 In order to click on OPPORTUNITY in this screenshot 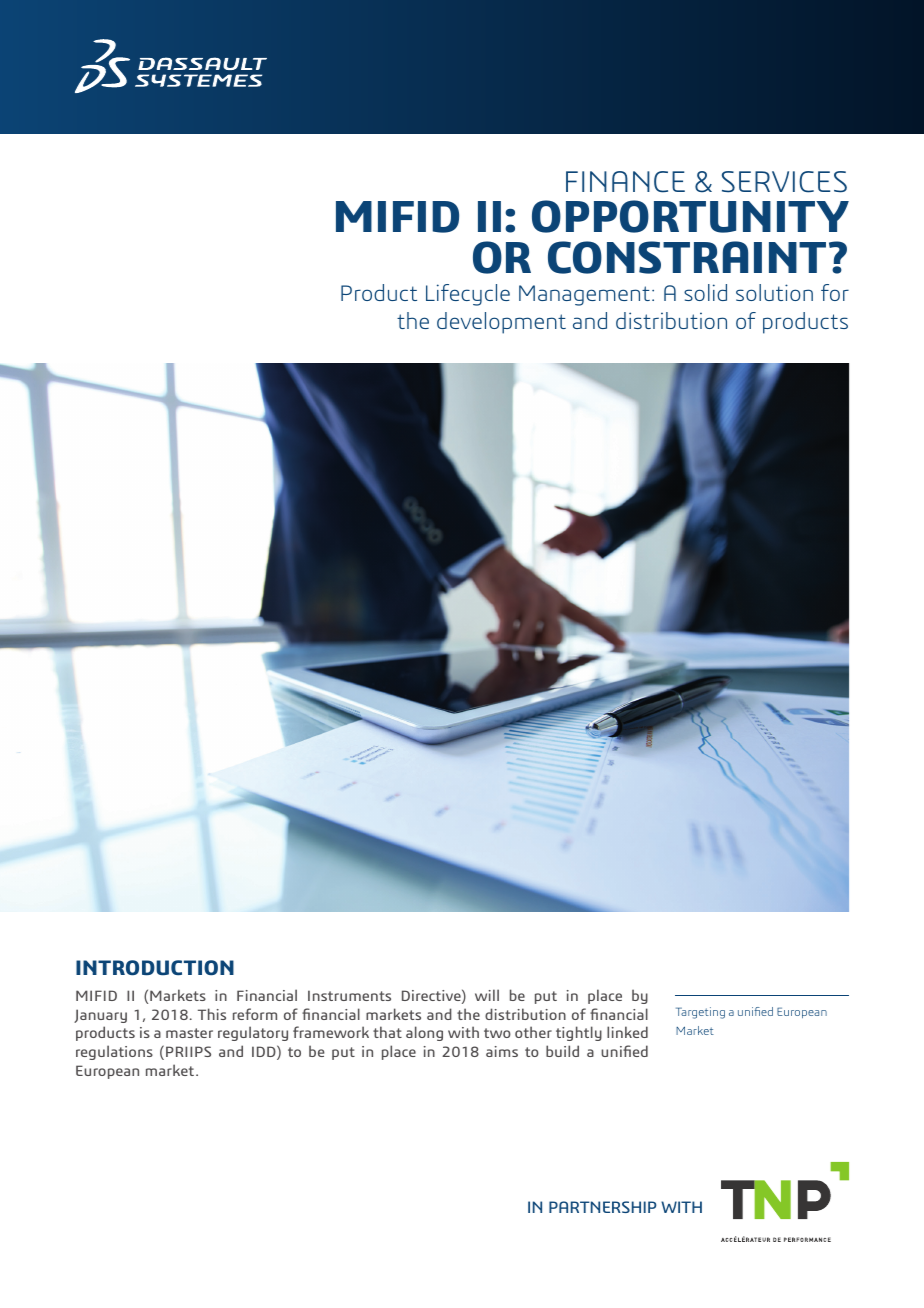, I will do `click(690, 216)`.
